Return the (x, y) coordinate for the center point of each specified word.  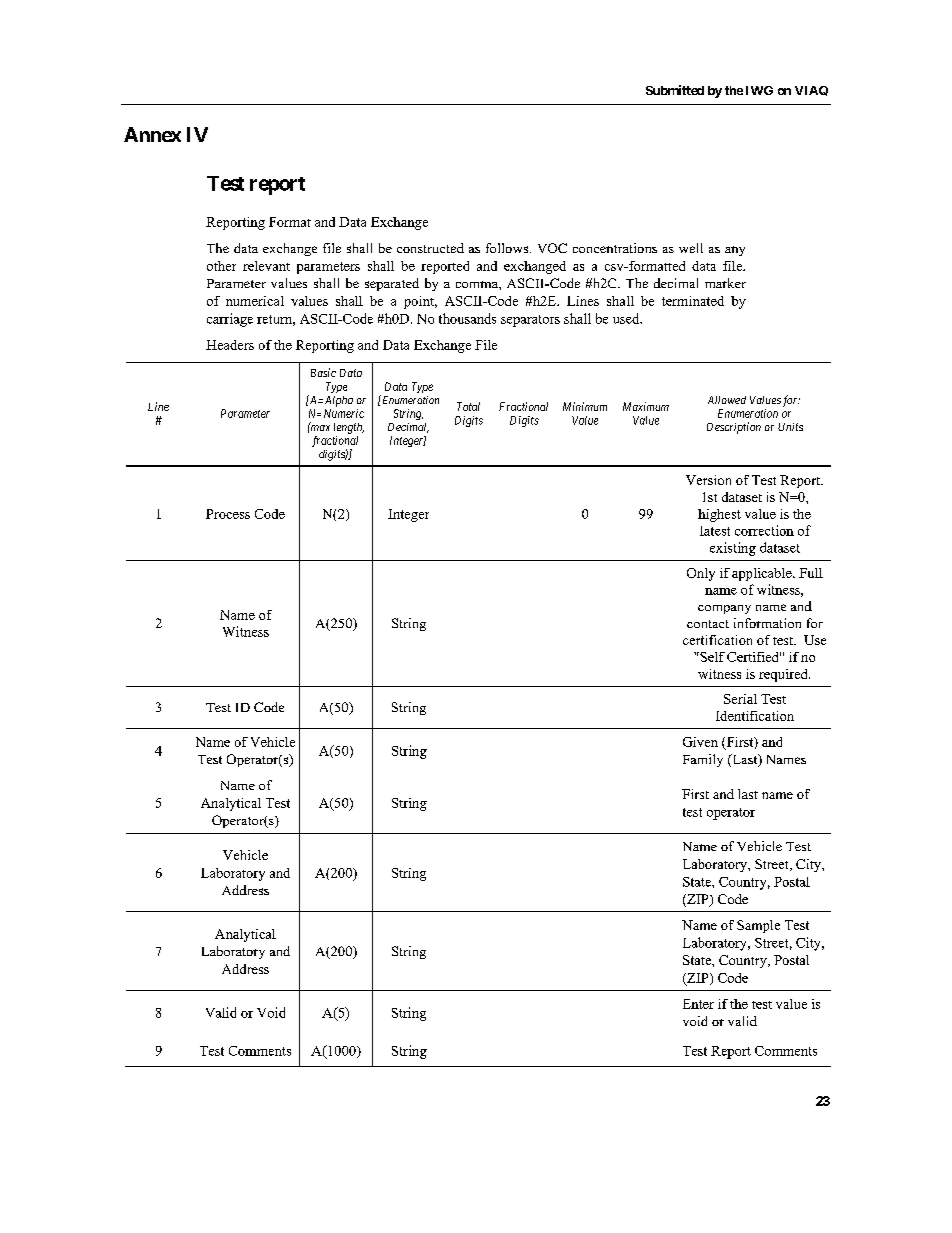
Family (703, 760)
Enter (698, 1004)
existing (733, 549)
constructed (430, 248)
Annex (152, 134)
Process (228, 514)
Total (468, 406)
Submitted (675, 90)
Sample (758, 926)
